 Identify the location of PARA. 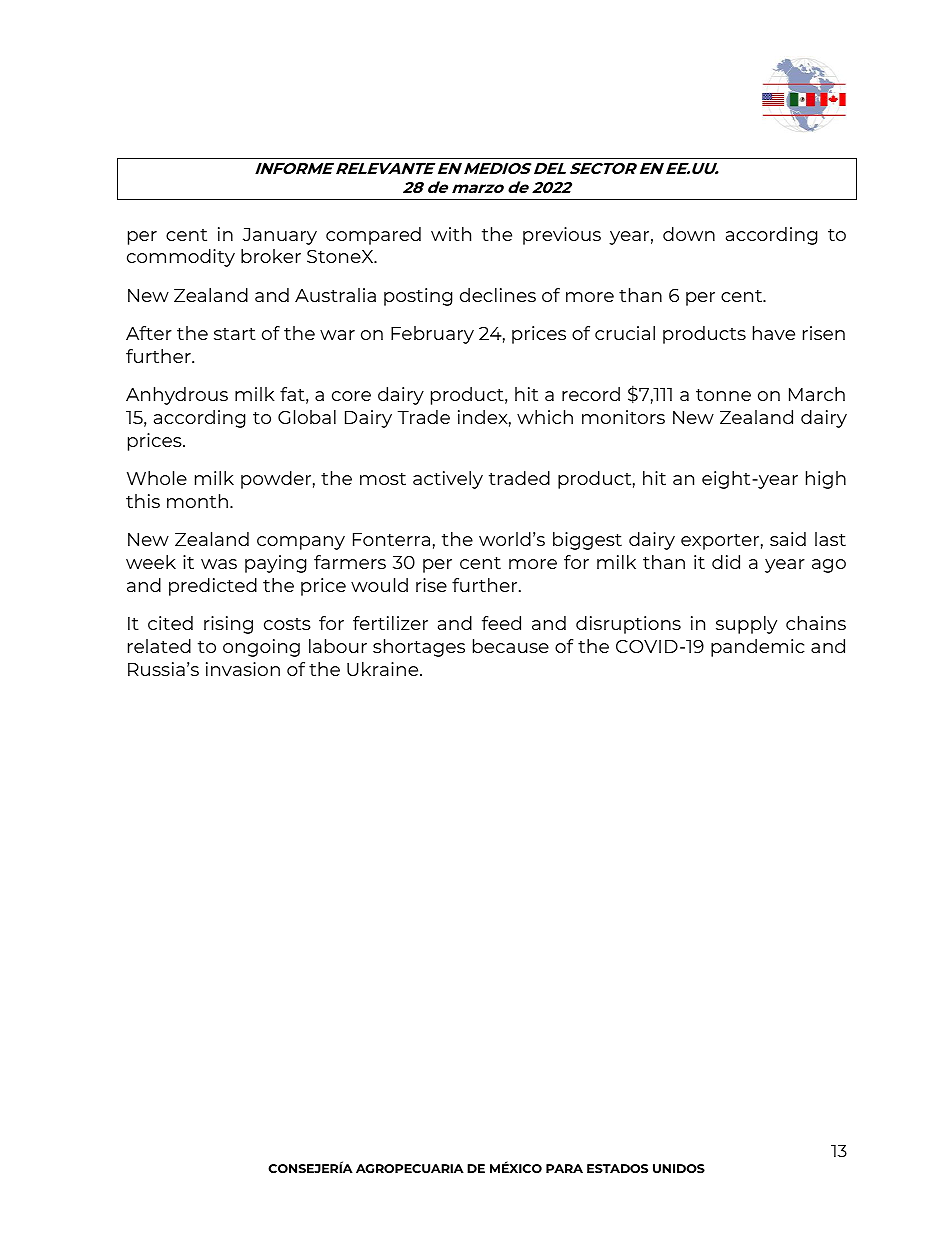
(564, 1168).
